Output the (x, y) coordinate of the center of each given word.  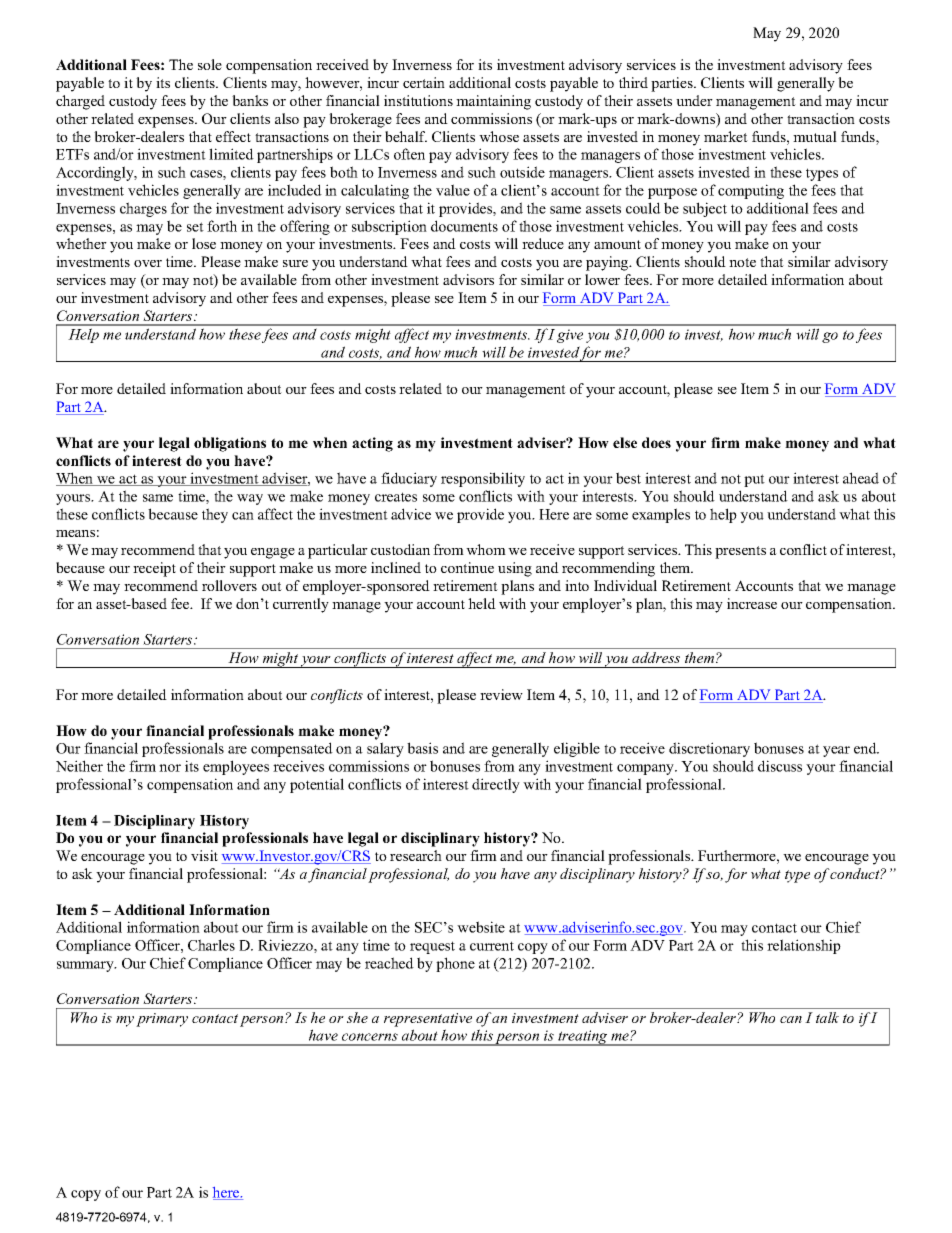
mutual (815, 136)
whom (486, 549)
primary (162, 1020)
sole (210, 64)
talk (827, 1017)
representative (428, 1020)
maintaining (493, 102)
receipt (154, 569)
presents (740, 552)
